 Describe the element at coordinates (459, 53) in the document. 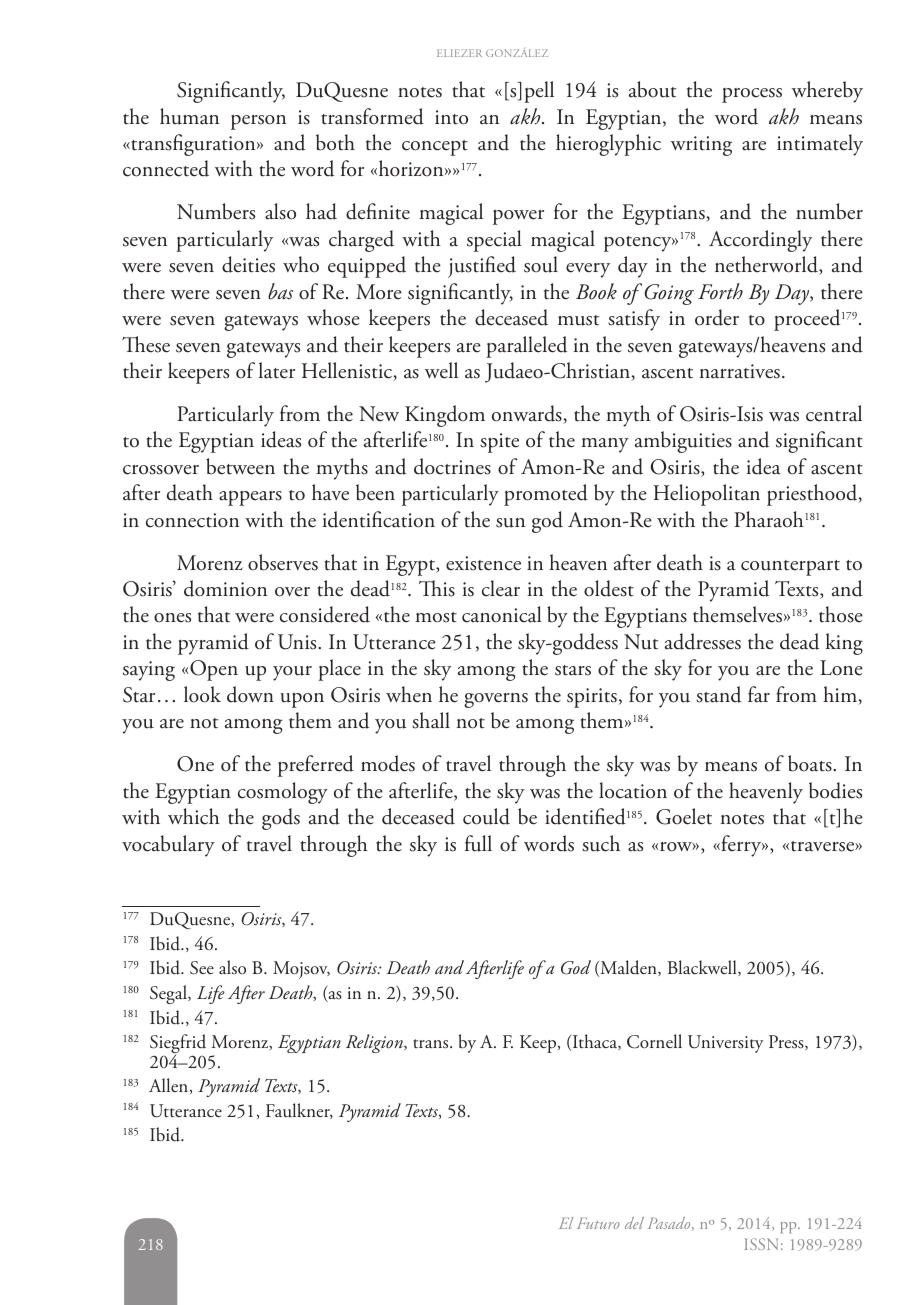

I see `ELIEZER` at that location.
